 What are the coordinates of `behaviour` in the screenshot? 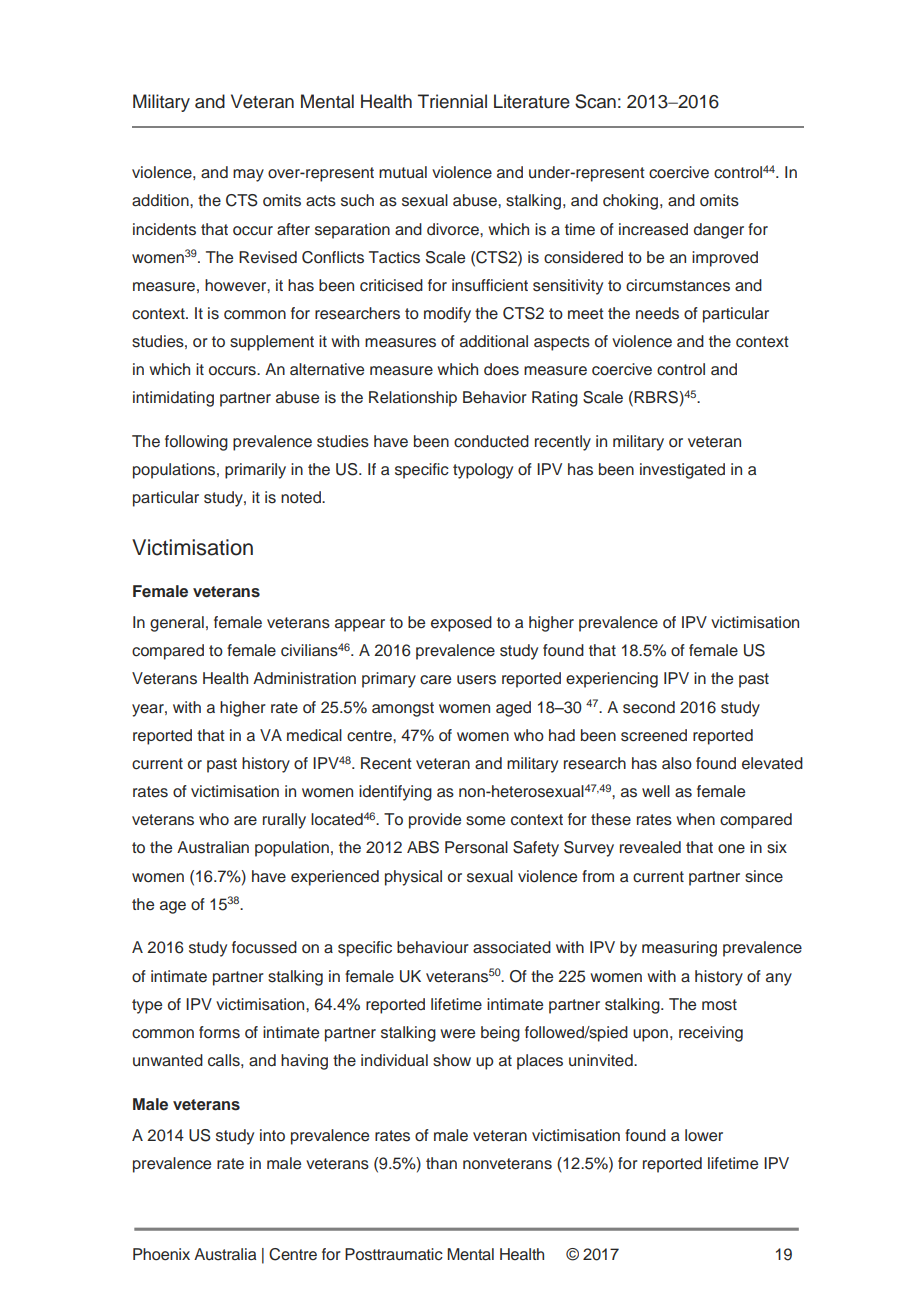 It's located at (433, 947).
